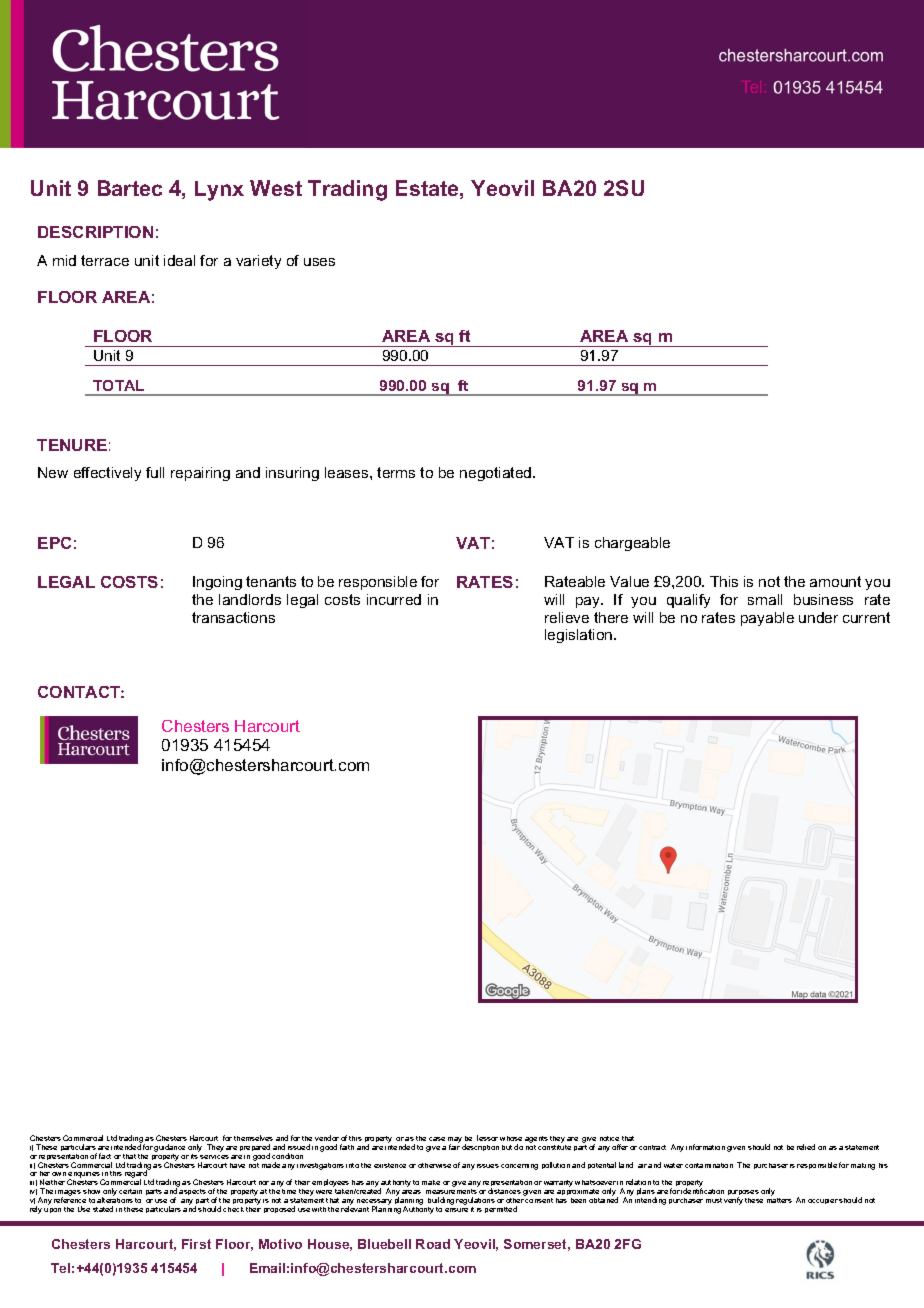 Image resolution: width=924 pixels, height=1308 pixels. I want to click on legislation, so click(580, 636).
